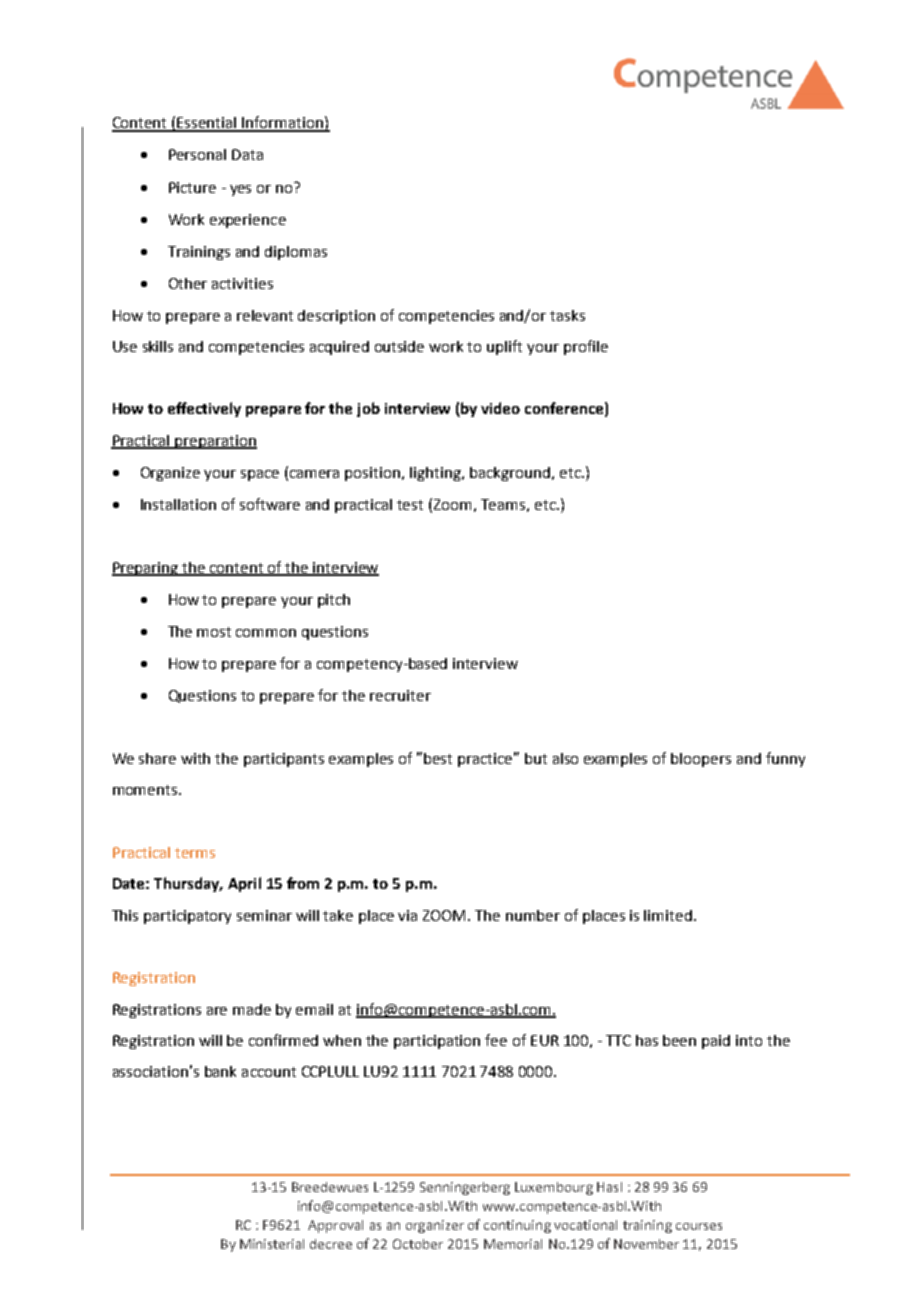  Describe the element at coordinates (272, 1244) in the screenshot. I see `Ministerial` at that location.
